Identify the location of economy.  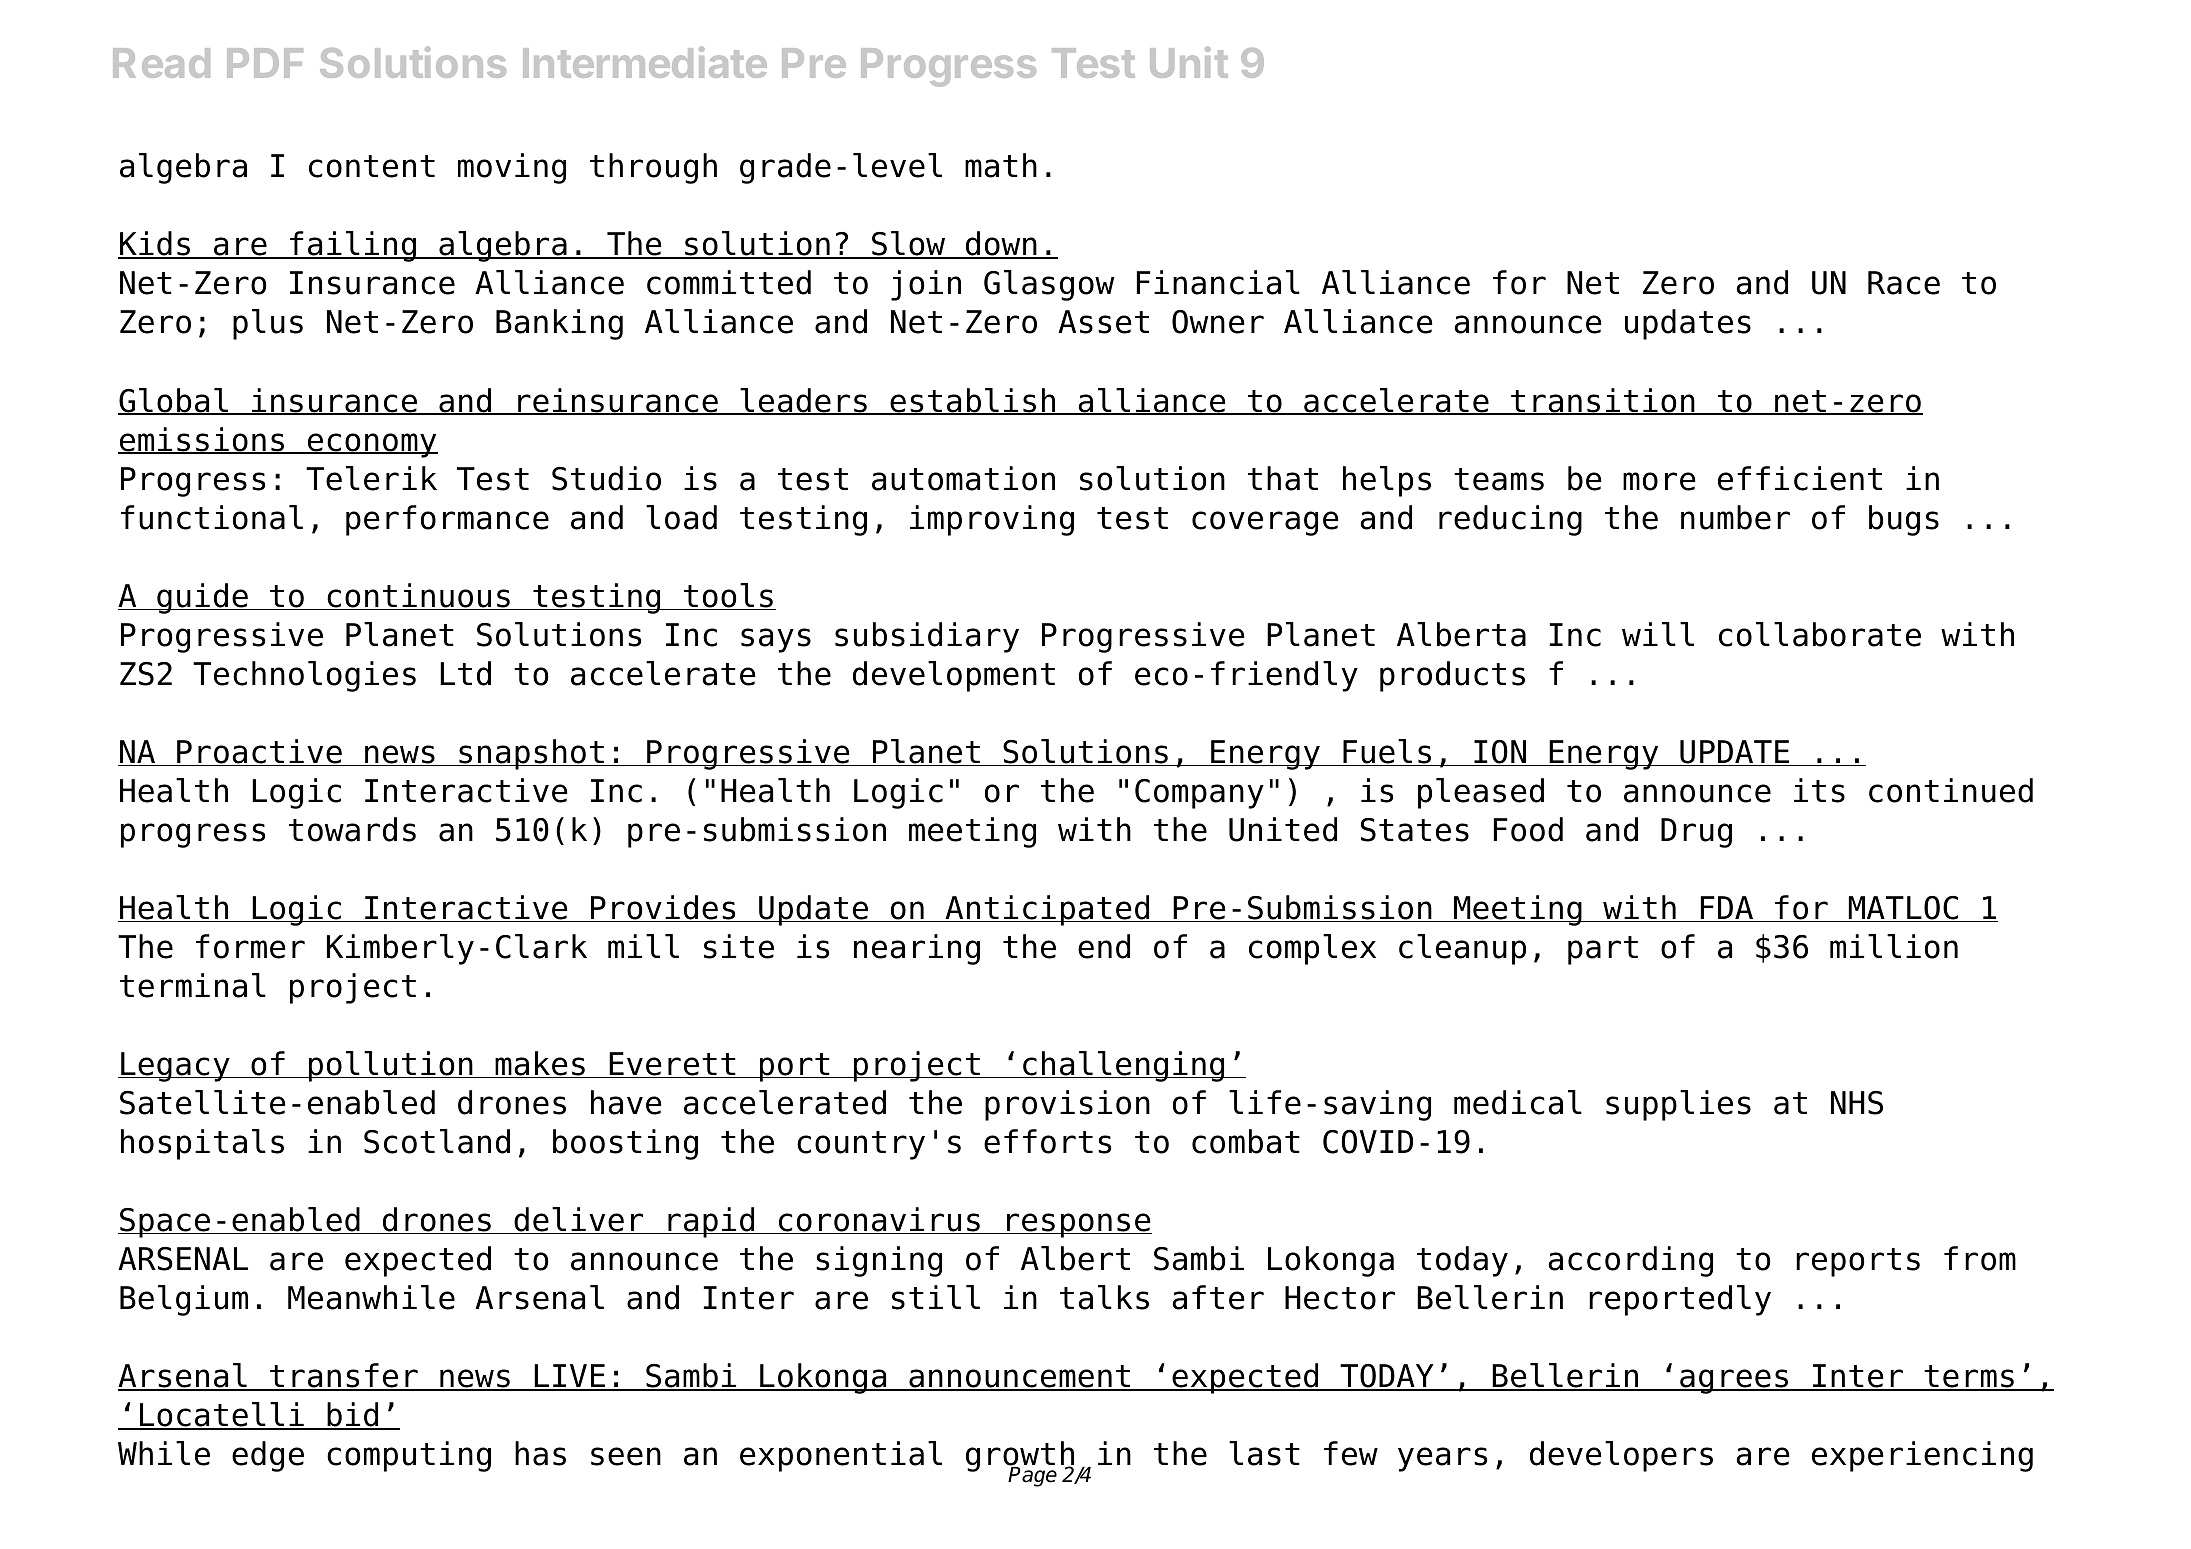
(371, 445).
